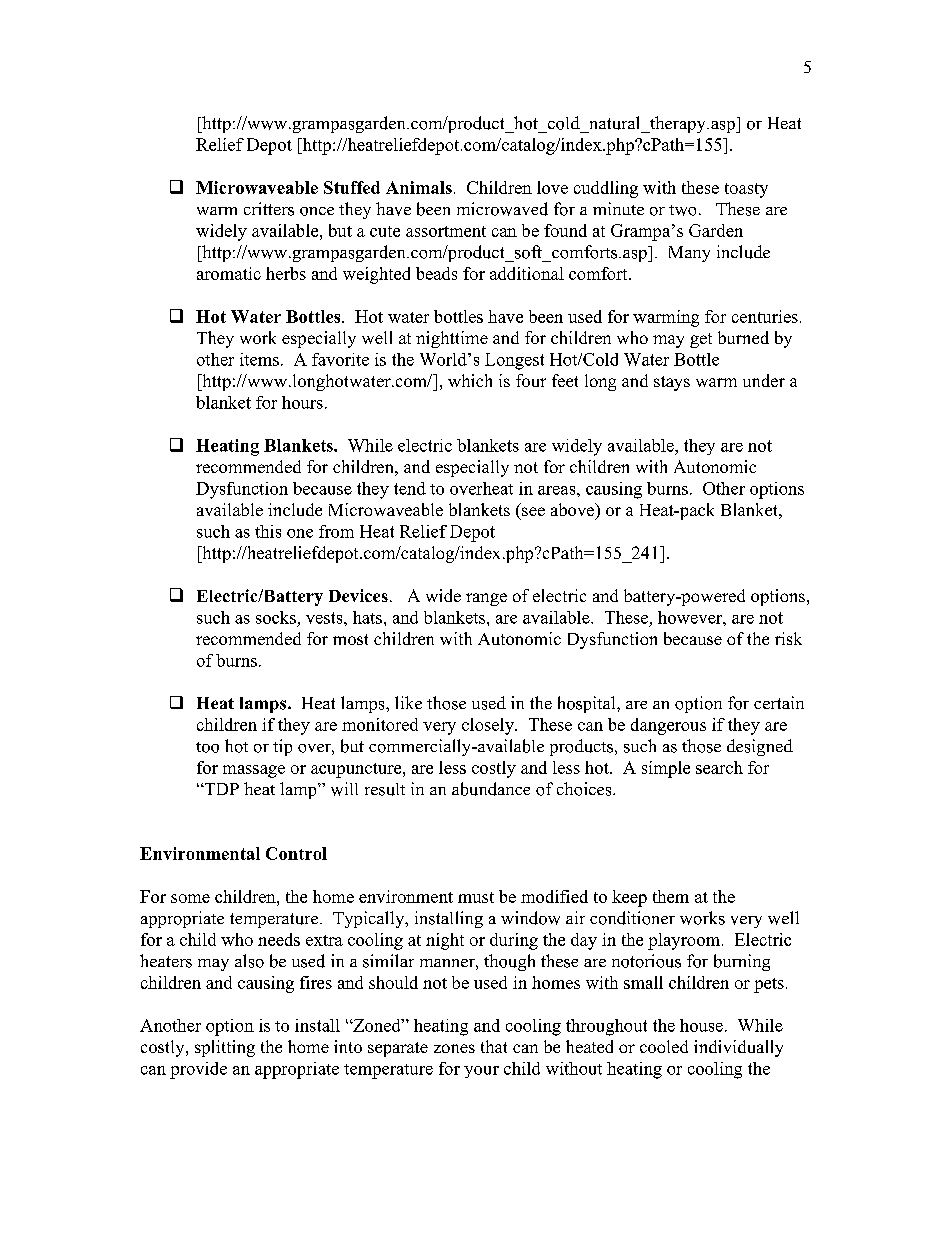  What do you see at coordinates (682, 210) in the screenshot?
I see `two` at bounding box center [682, 210].
